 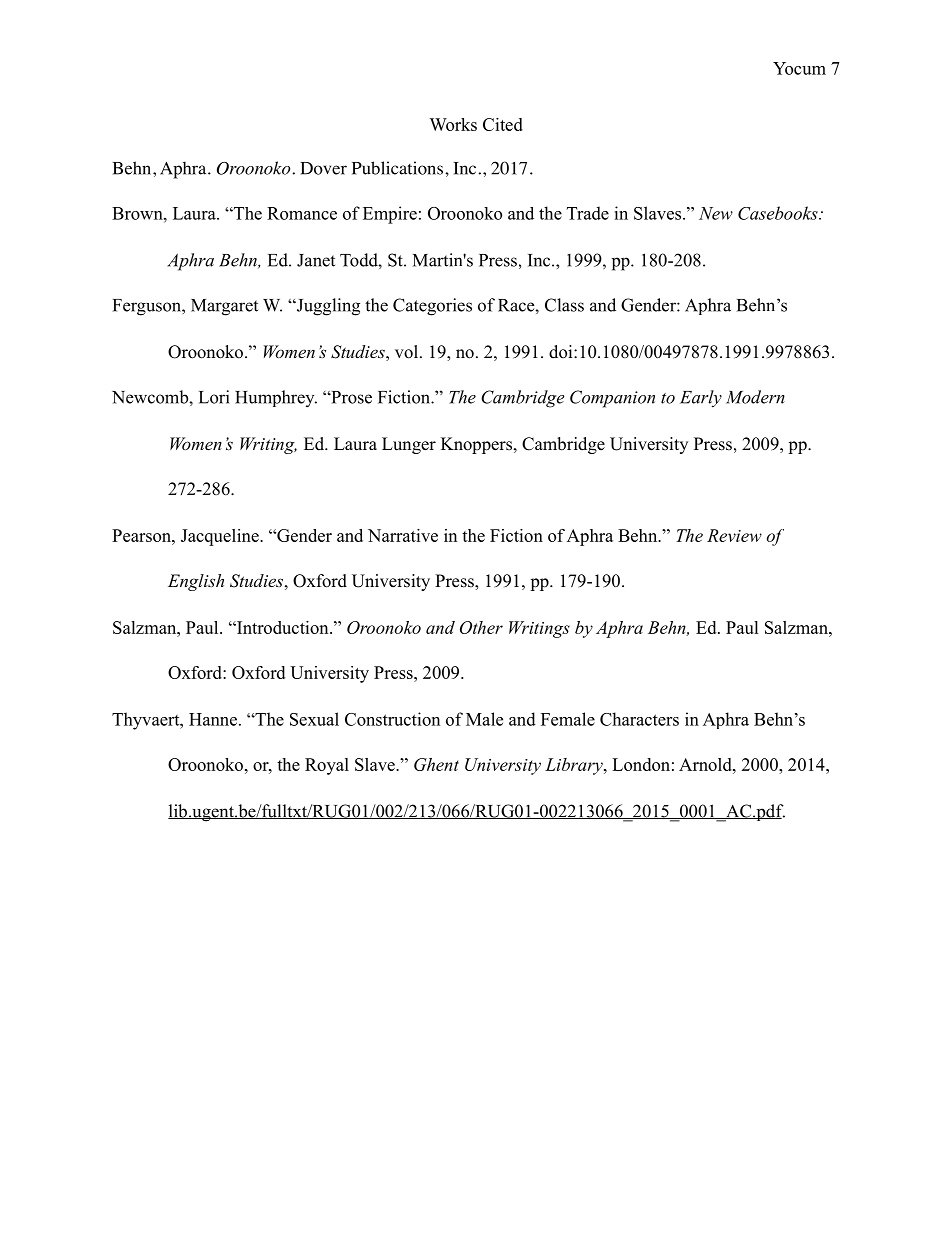 I want to click on Lori, so click(x=214, y=397).
